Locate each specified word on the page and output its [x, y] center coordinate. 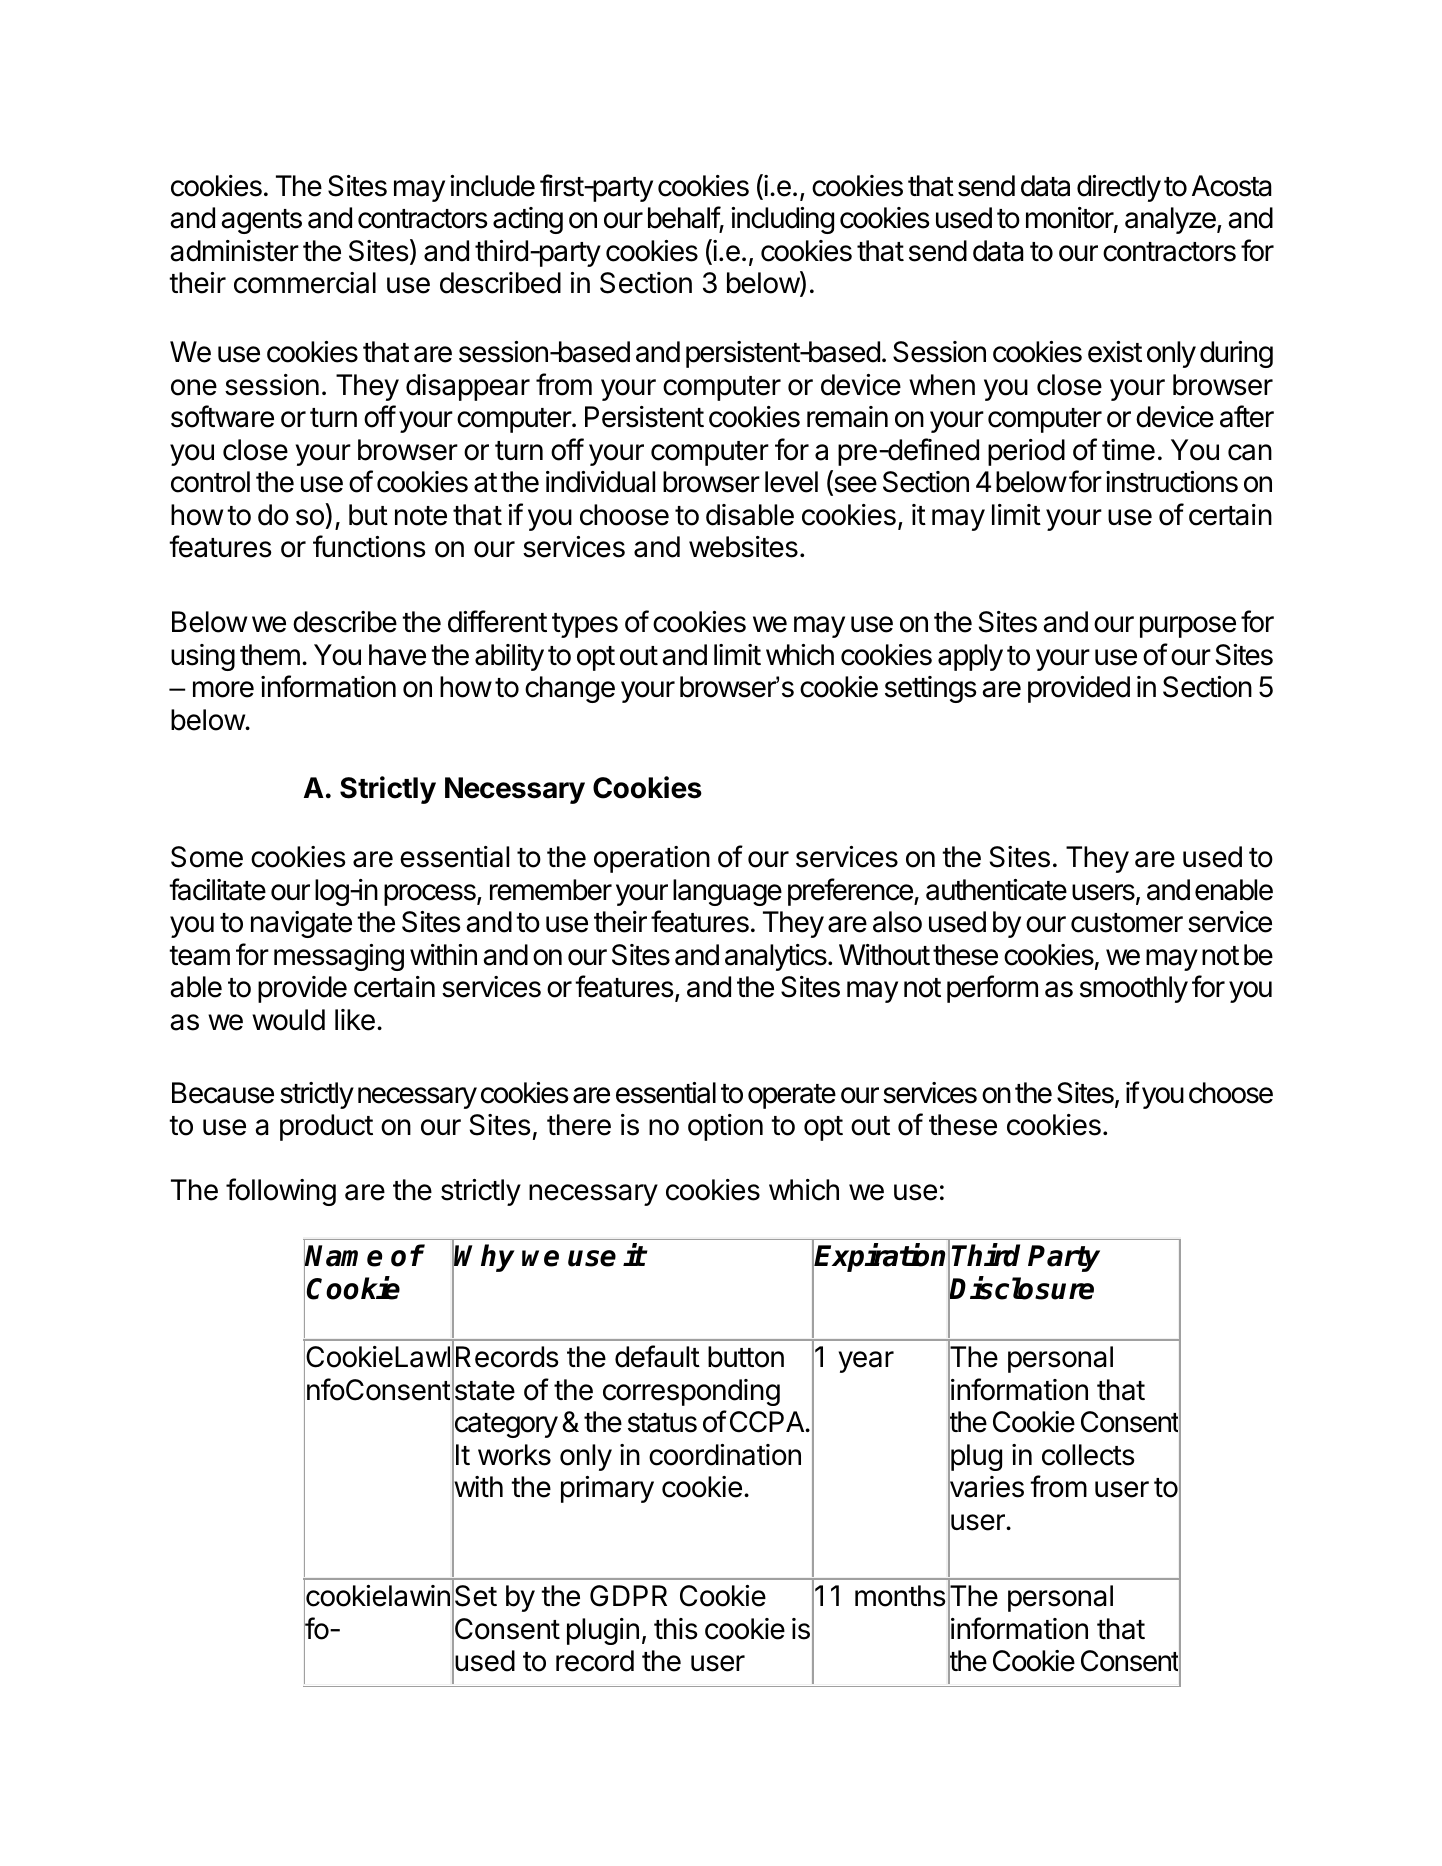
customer [1127, 923]
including [782, 220]
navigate [301, 924]
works [514, 1455]
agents [261, 221]
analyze [1171, 220]
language [727, 892]
